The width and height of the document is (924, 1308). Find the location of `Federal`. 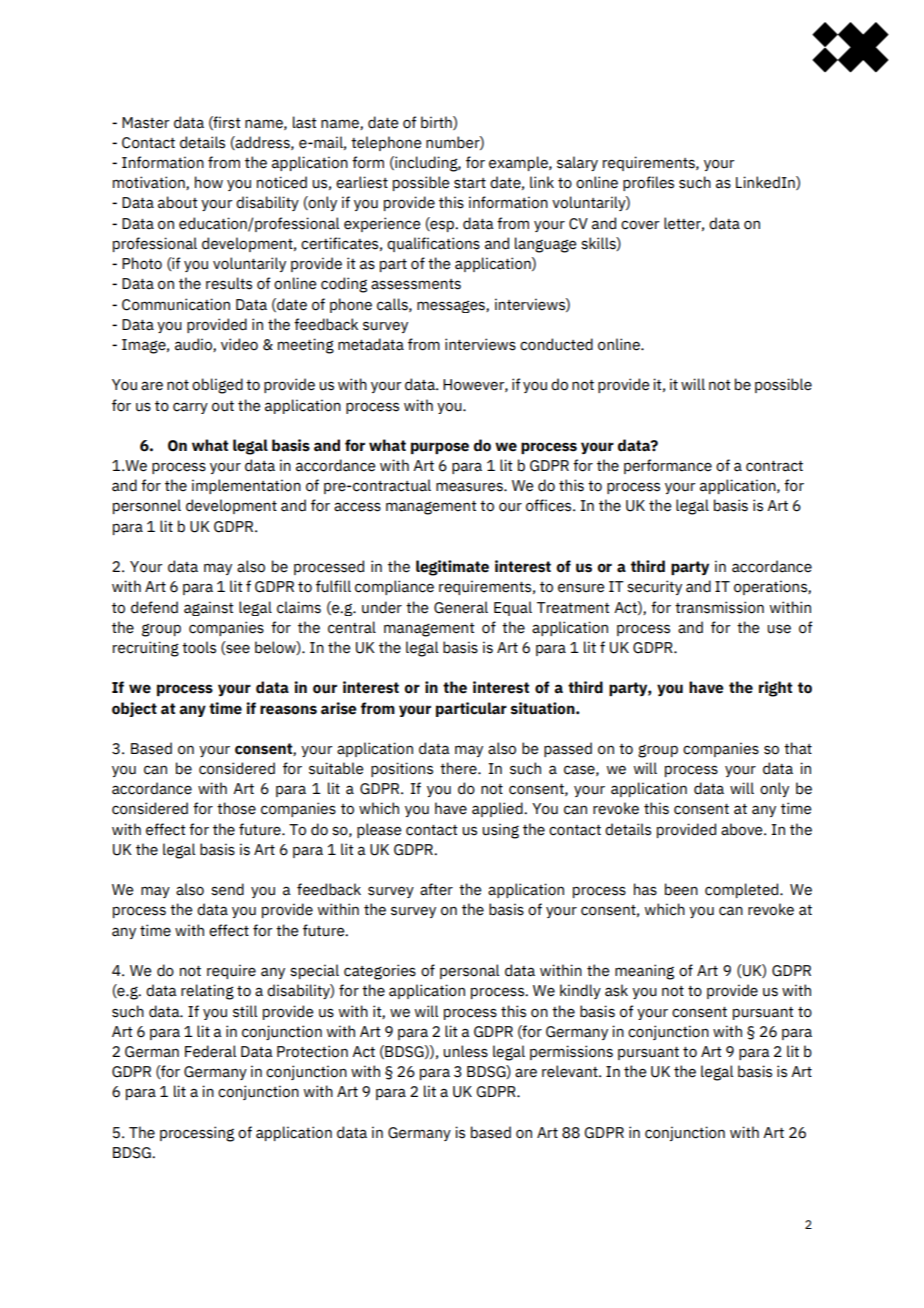

Federal is located at coordinates (210, 1051).
